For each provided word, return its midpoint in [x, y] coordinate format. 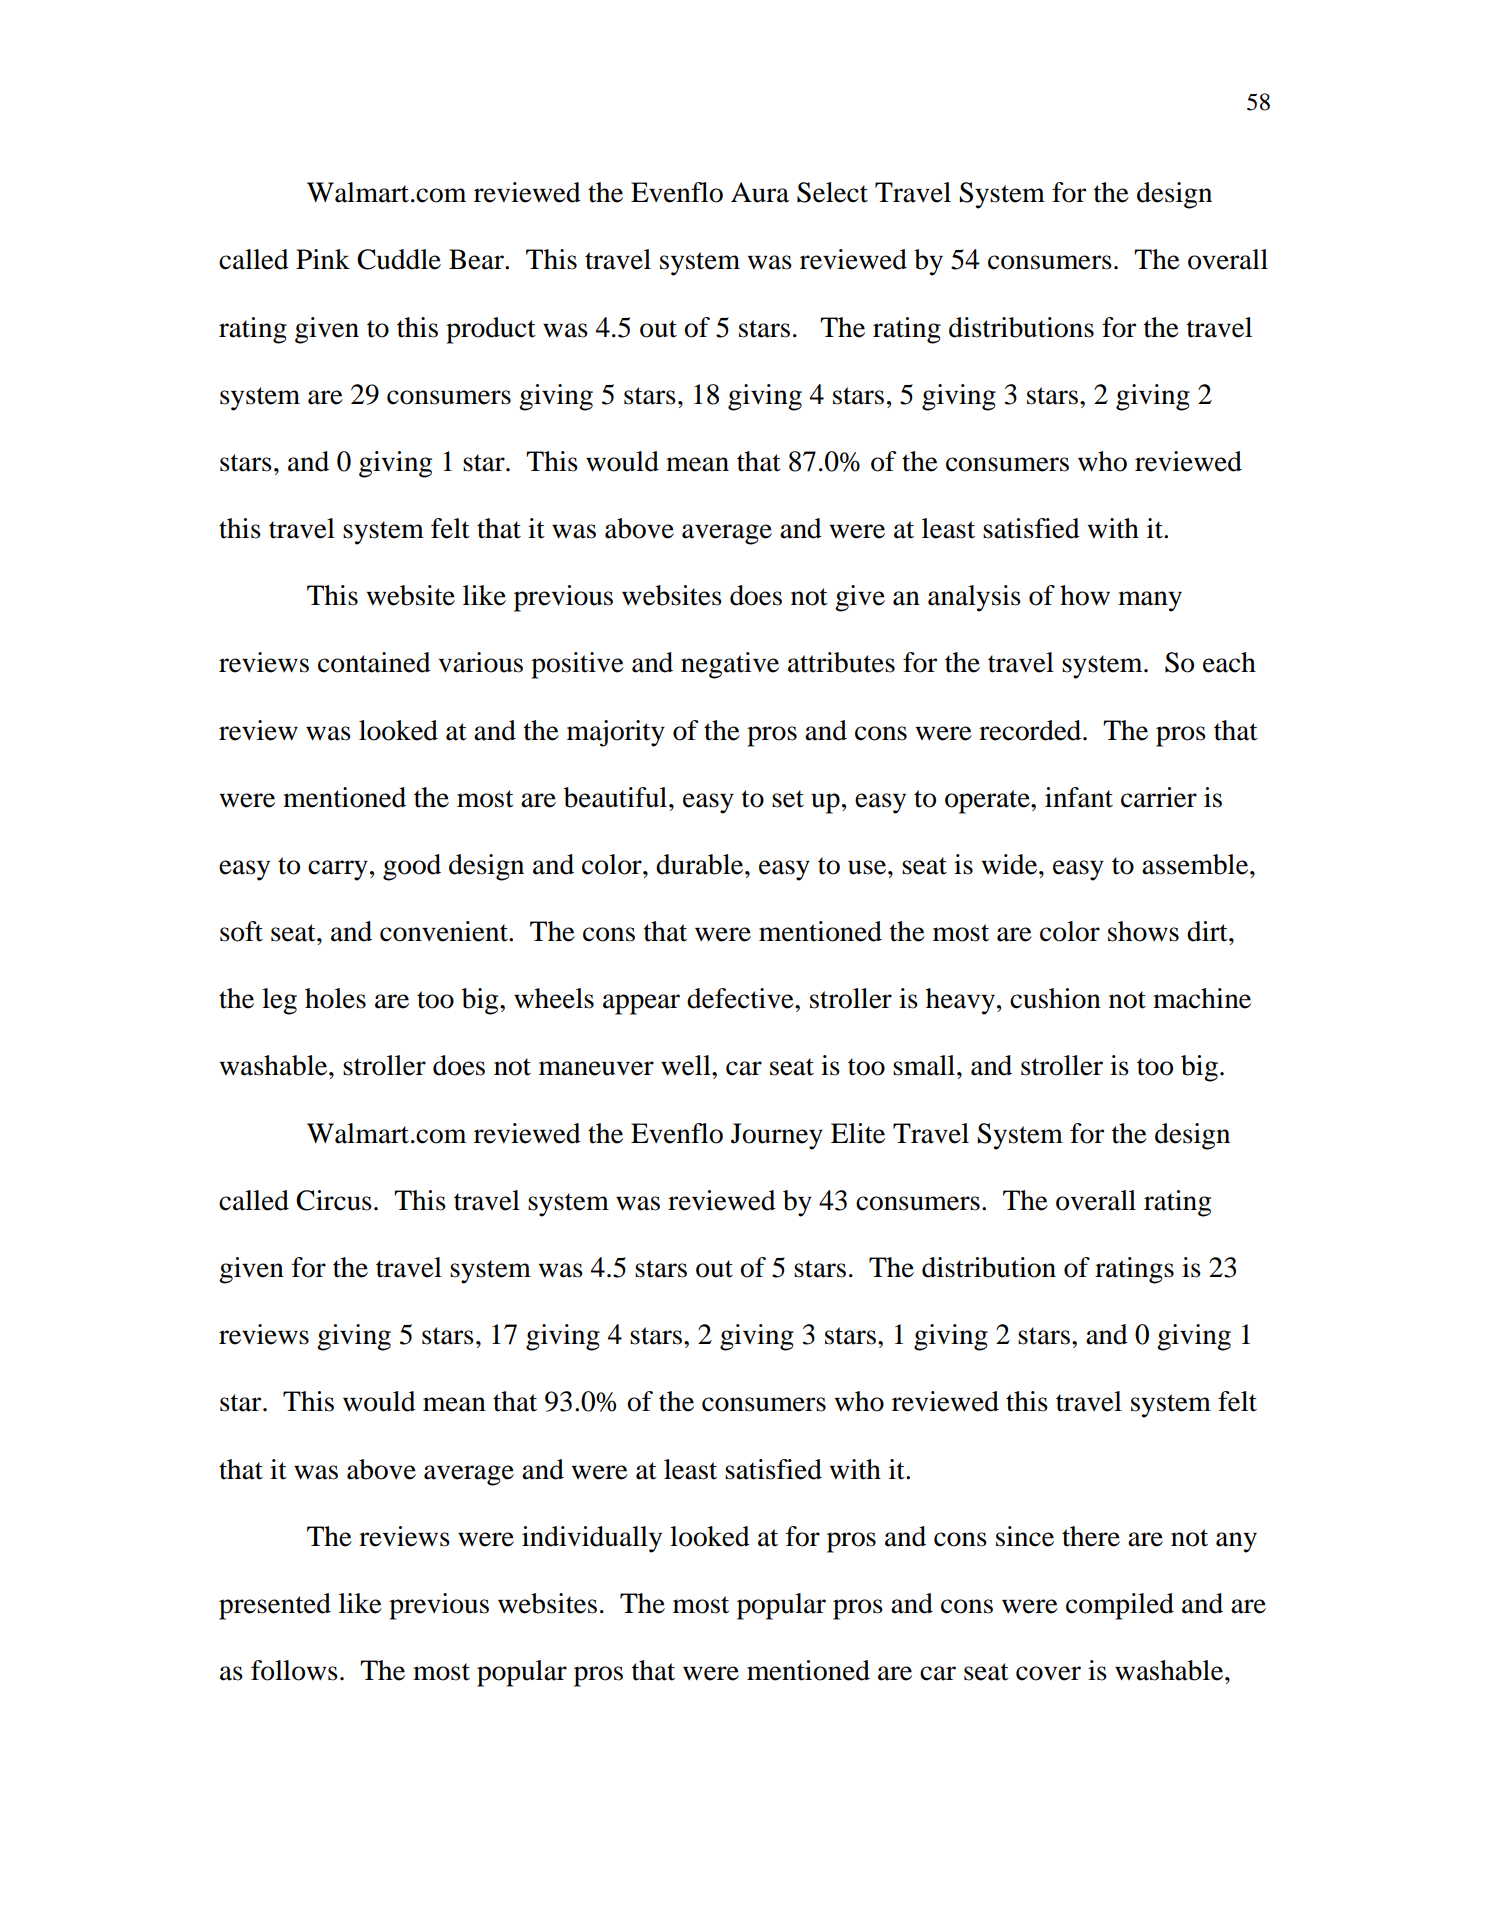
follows [294, 1670]
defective [741, 998]
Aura [760, 192]
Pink [323, 259]
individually [592, 1539]
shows [1143, 931]
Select [832, 192]
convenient [445, 931]
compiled [1120, 1606]
